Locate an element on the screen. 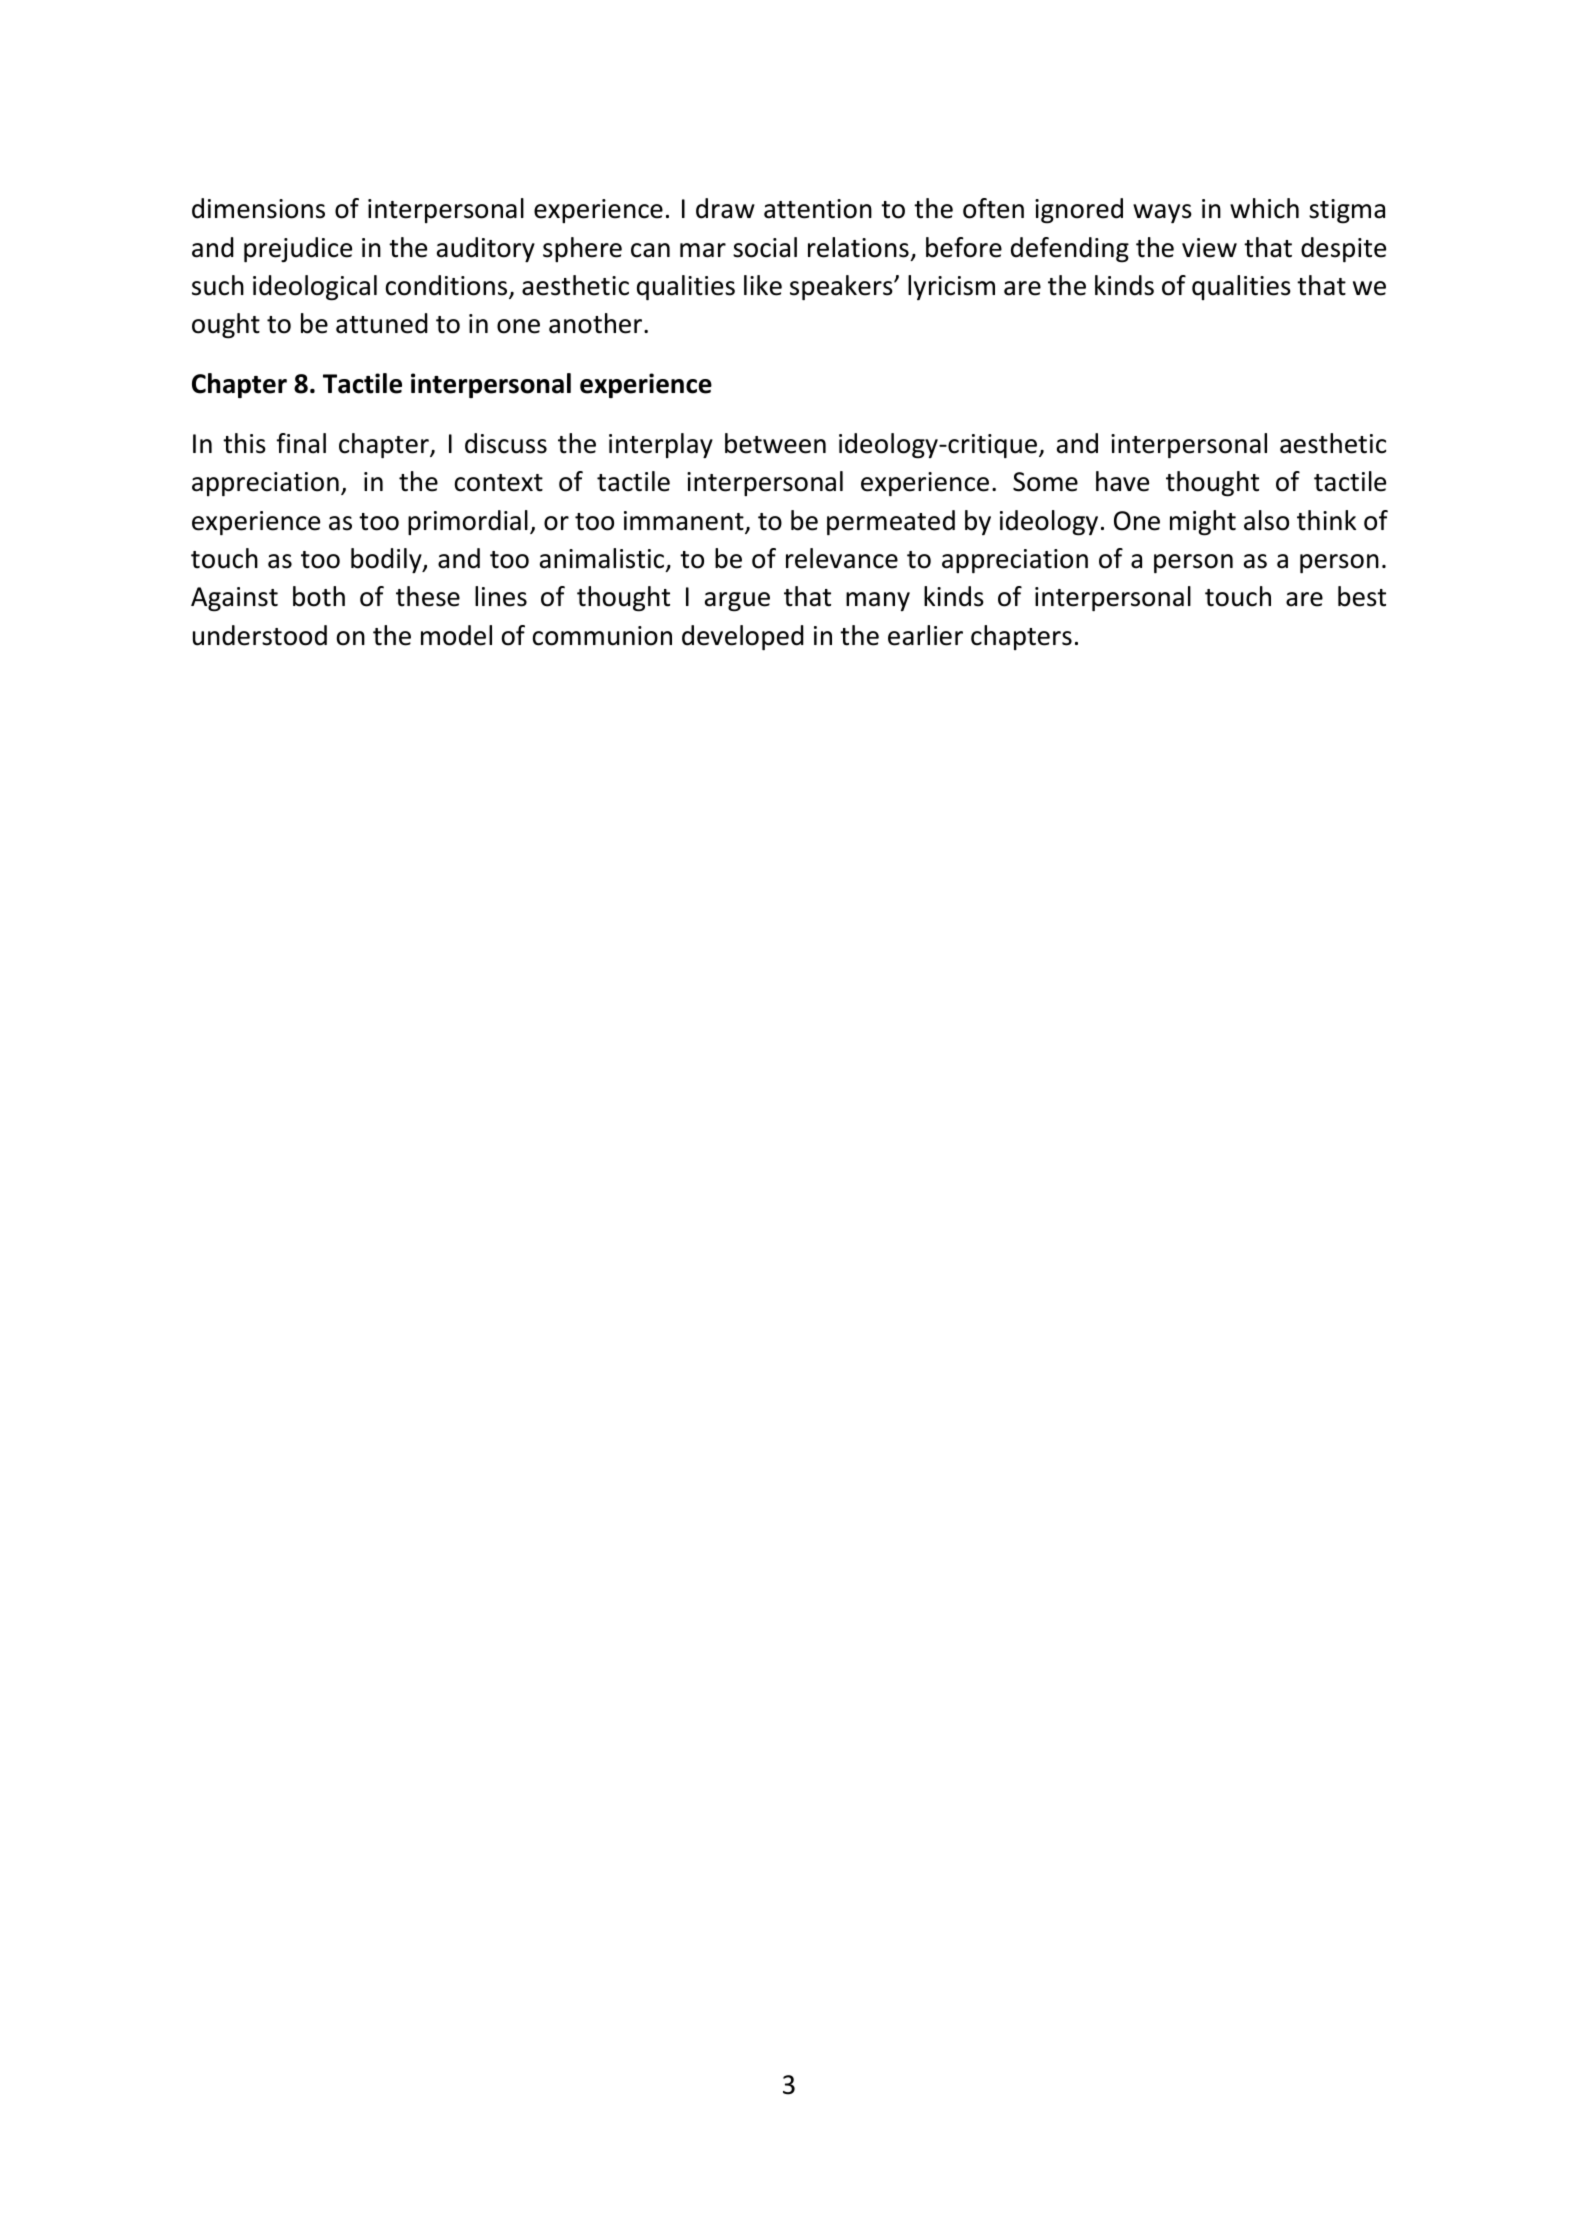 This screenshot has width=1578, height=2232. ways is located at coordinates (1162, 213).
